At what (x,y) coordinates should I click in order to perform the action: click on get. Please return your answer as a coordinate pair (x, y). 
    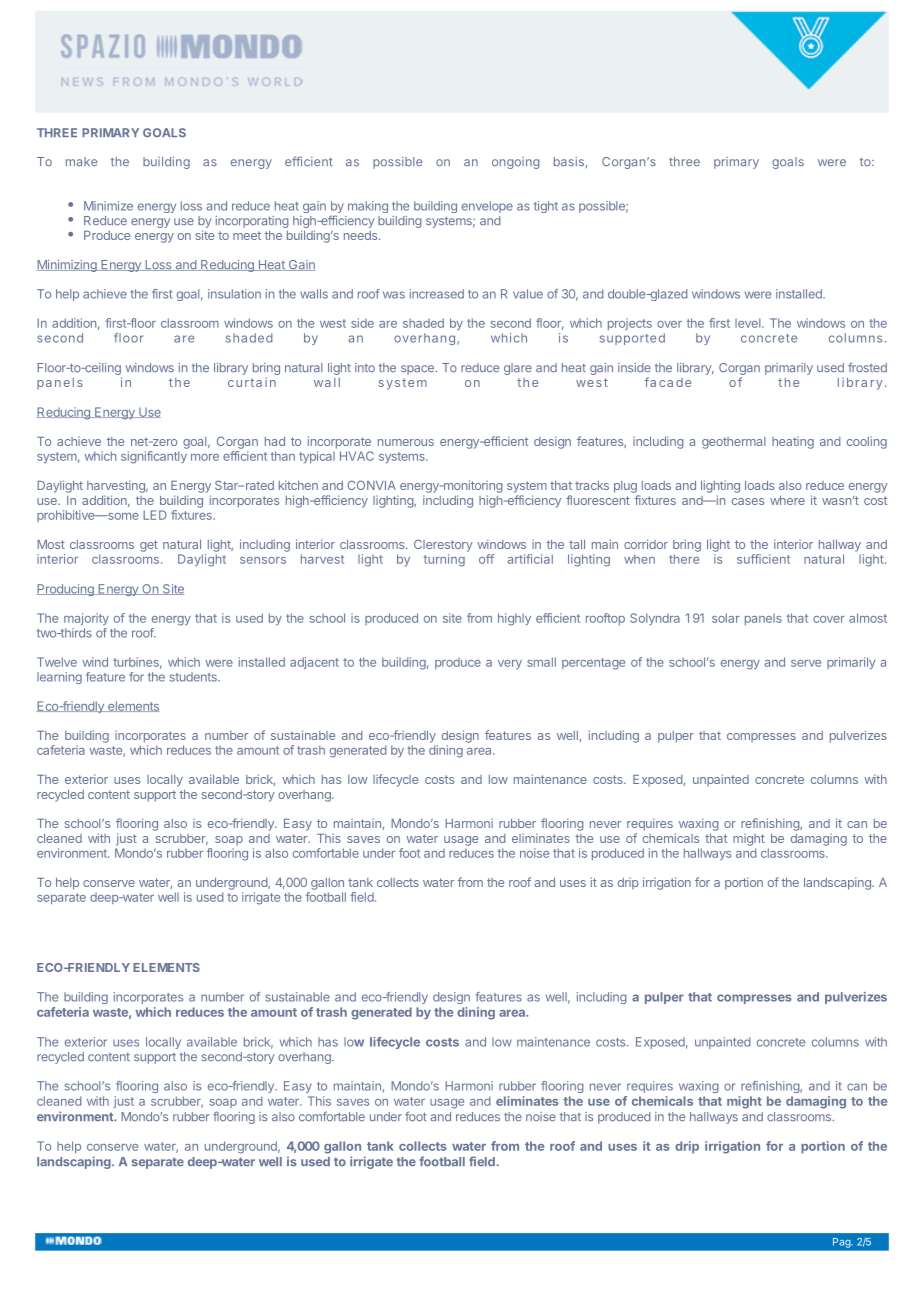
    Looking at the image, I should click on (149, 546).
